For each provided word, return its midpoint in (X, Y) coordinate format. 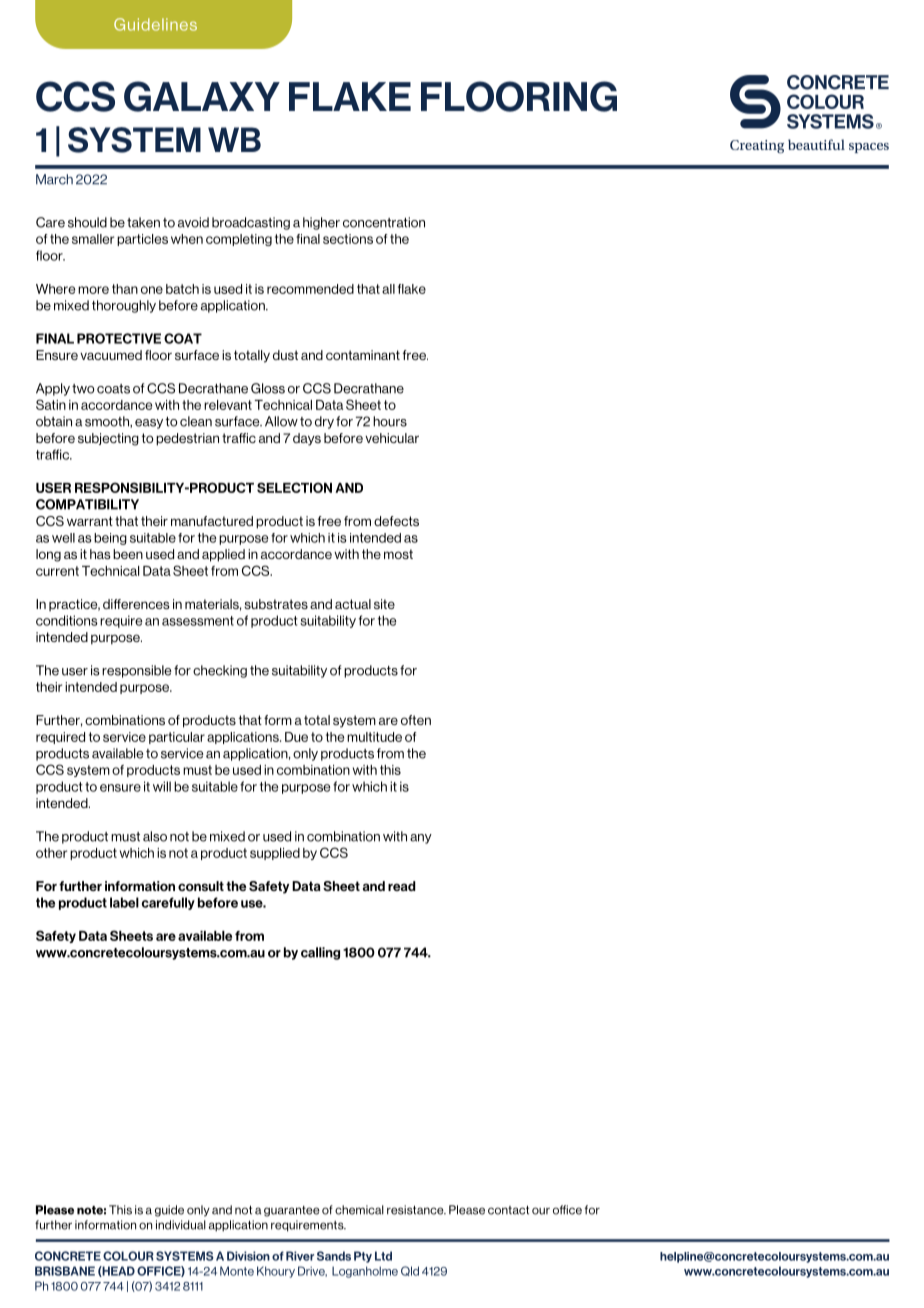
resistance (416, 1210)
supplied (275, 854)
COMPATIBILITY (87, 504)
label (124, 902)
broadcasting (251, 223)
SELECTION (294, 487)
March (54, 179)
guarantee (292, 1211)
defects (396, 521)
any (421, 839)
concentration (384, 222)
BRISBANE (65, 1271)
